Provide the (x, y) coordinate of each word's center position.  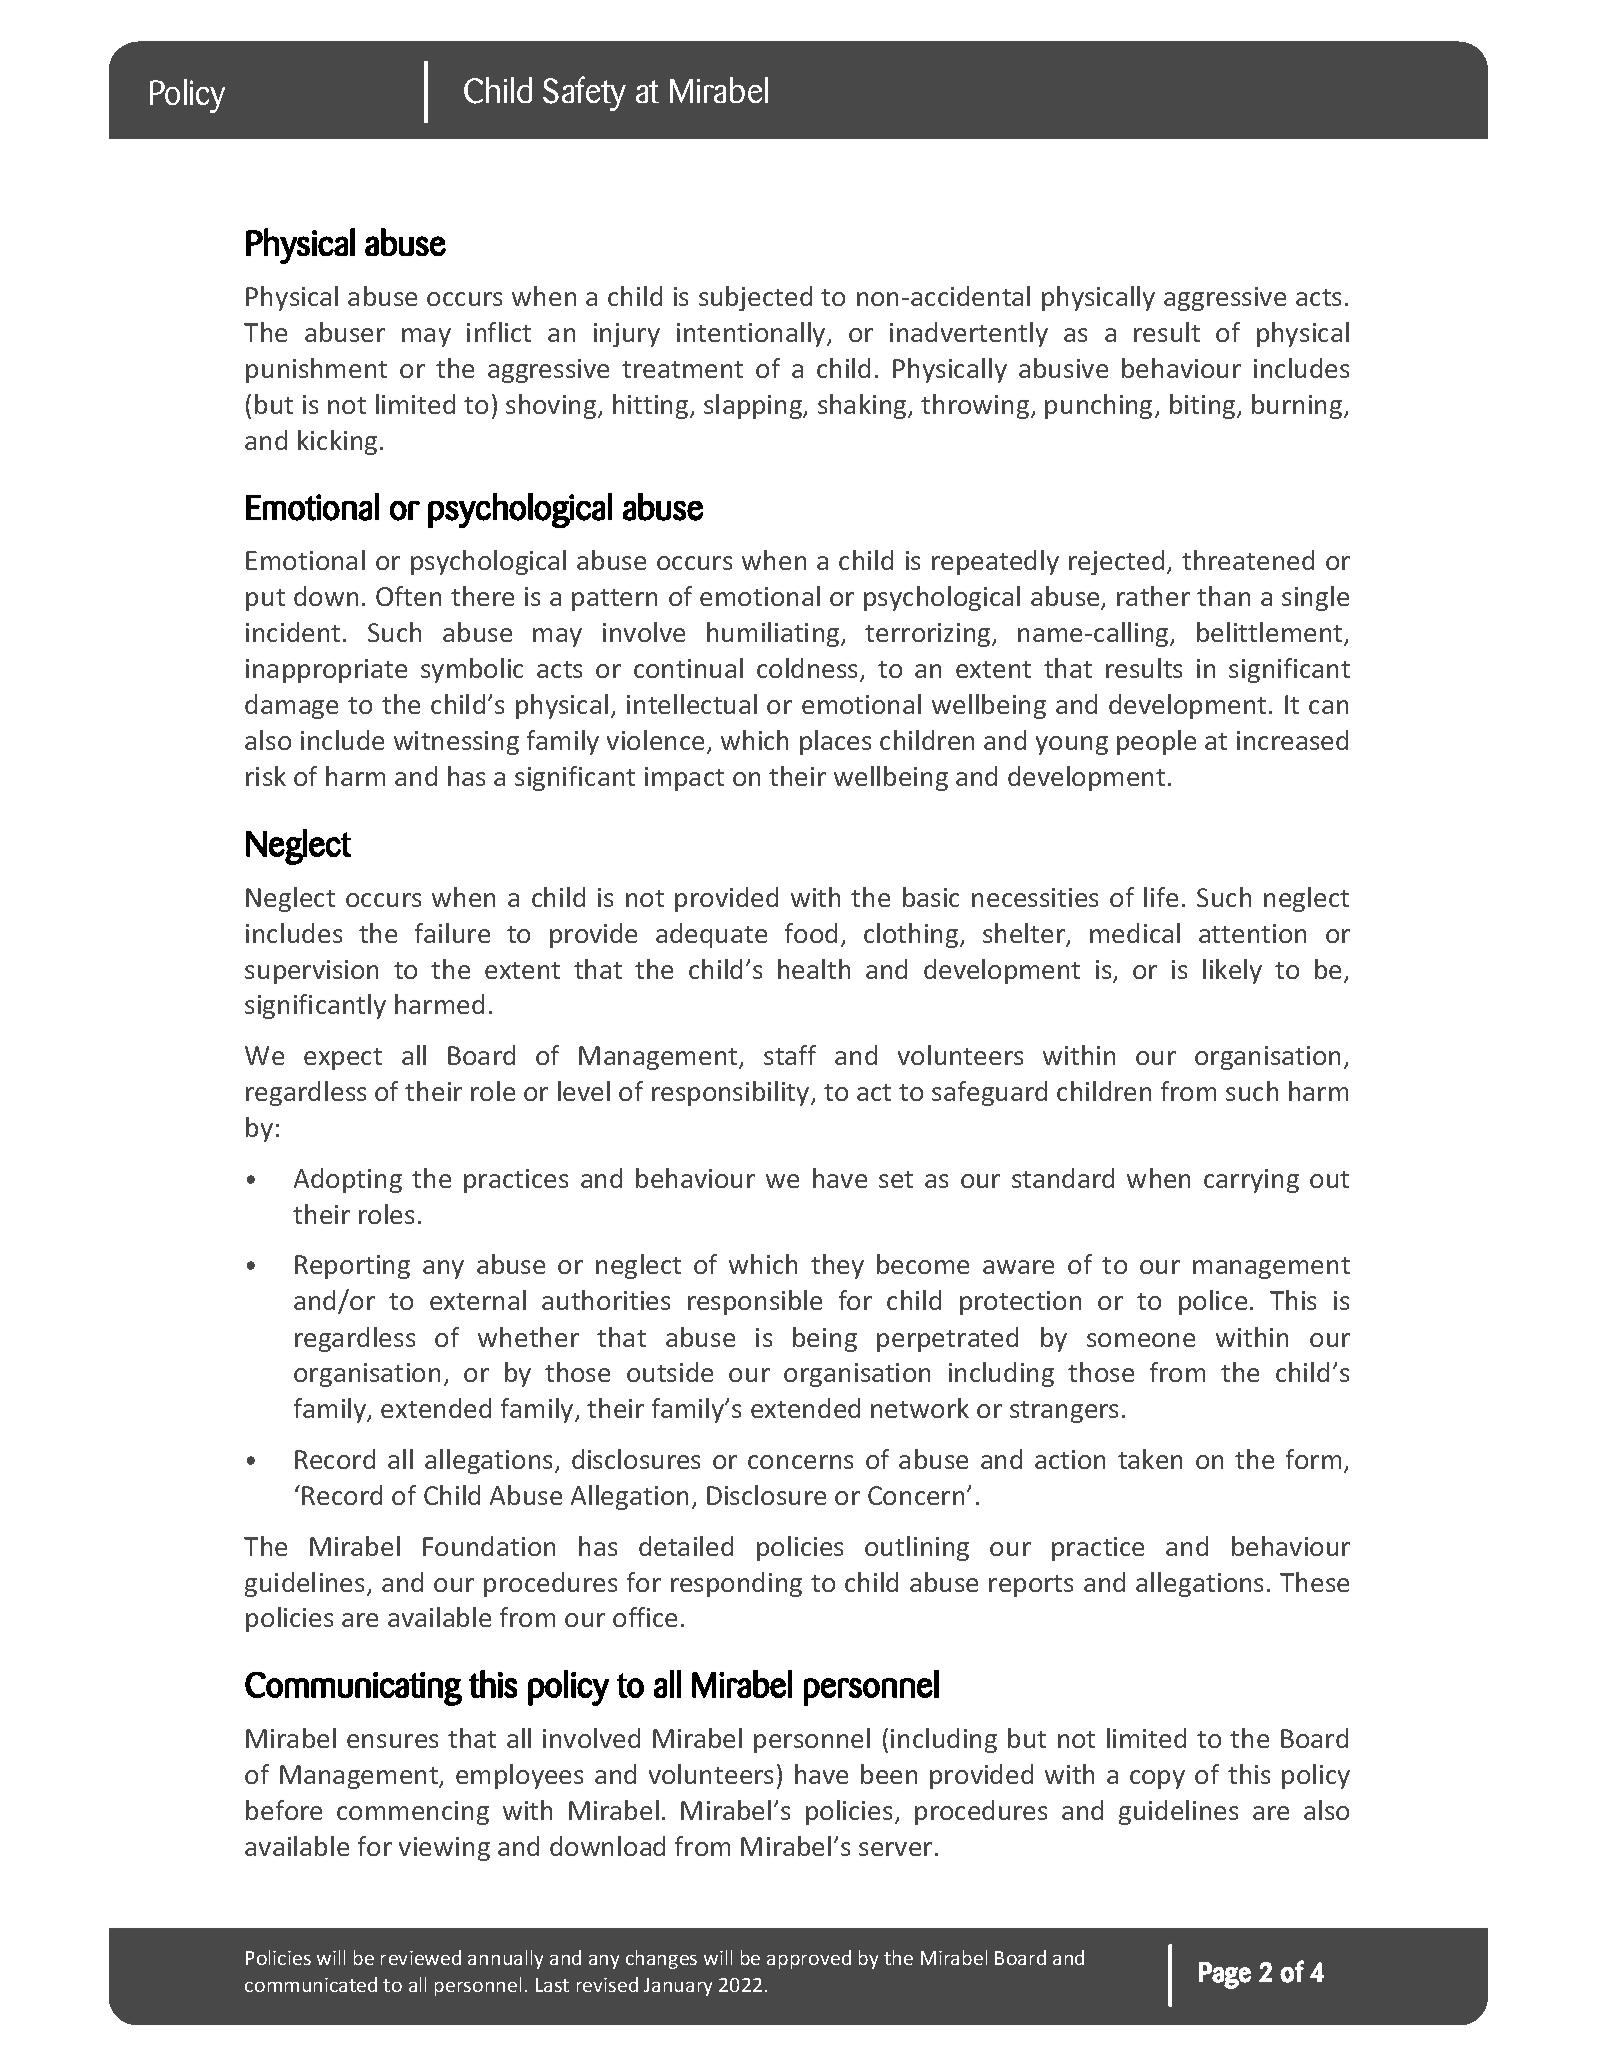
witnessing (456, 743)
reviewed (421, 1957)
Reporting (352, 1267)
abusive (1063, 368)
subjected (755, 298)
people (1156, 742)
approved (809, 1959)
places (835, 742)
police (1213, 1302)
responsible (755, 1302)
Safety (584, 93)
